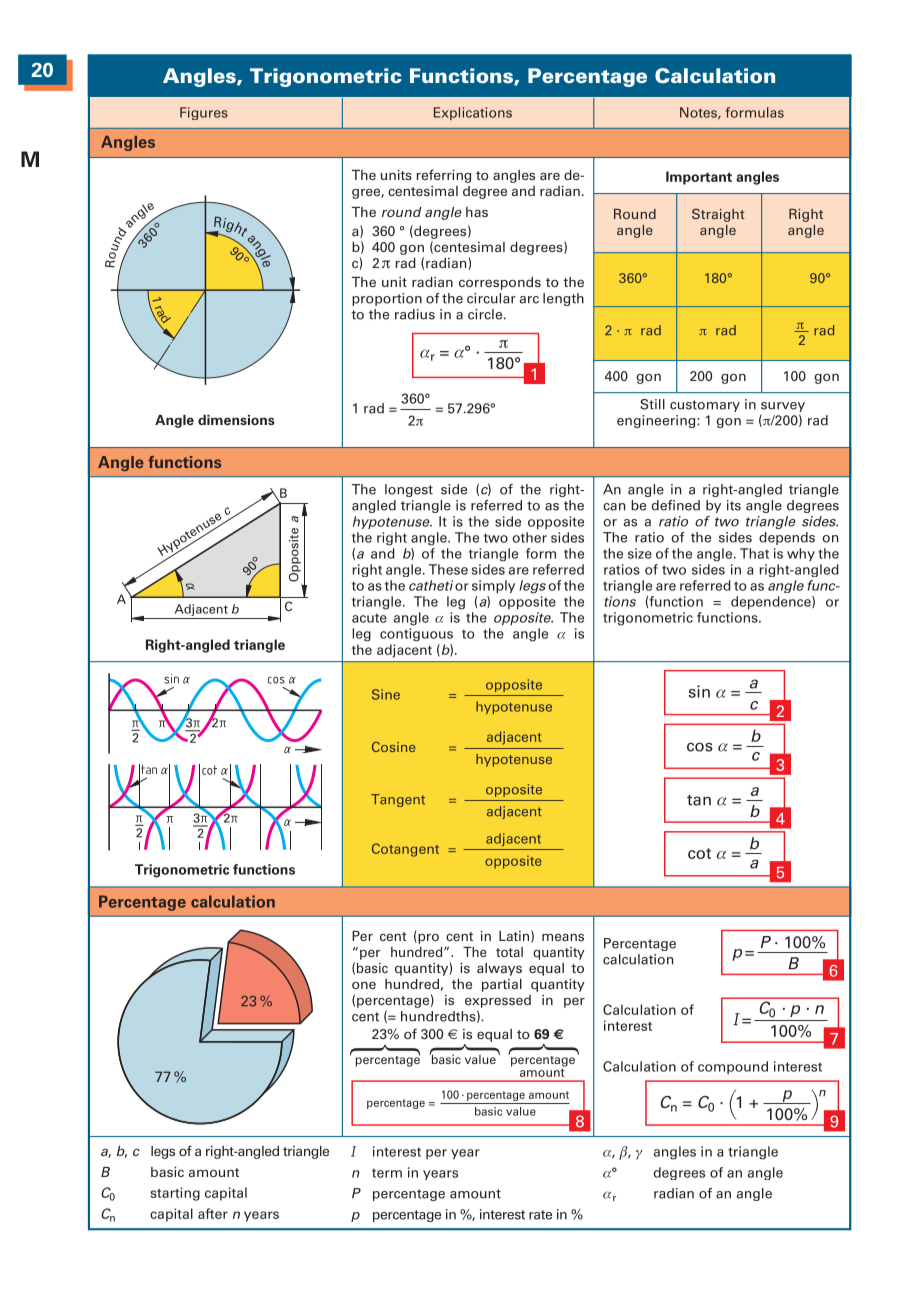  I want to click on contiguous, so click(416, 635).
